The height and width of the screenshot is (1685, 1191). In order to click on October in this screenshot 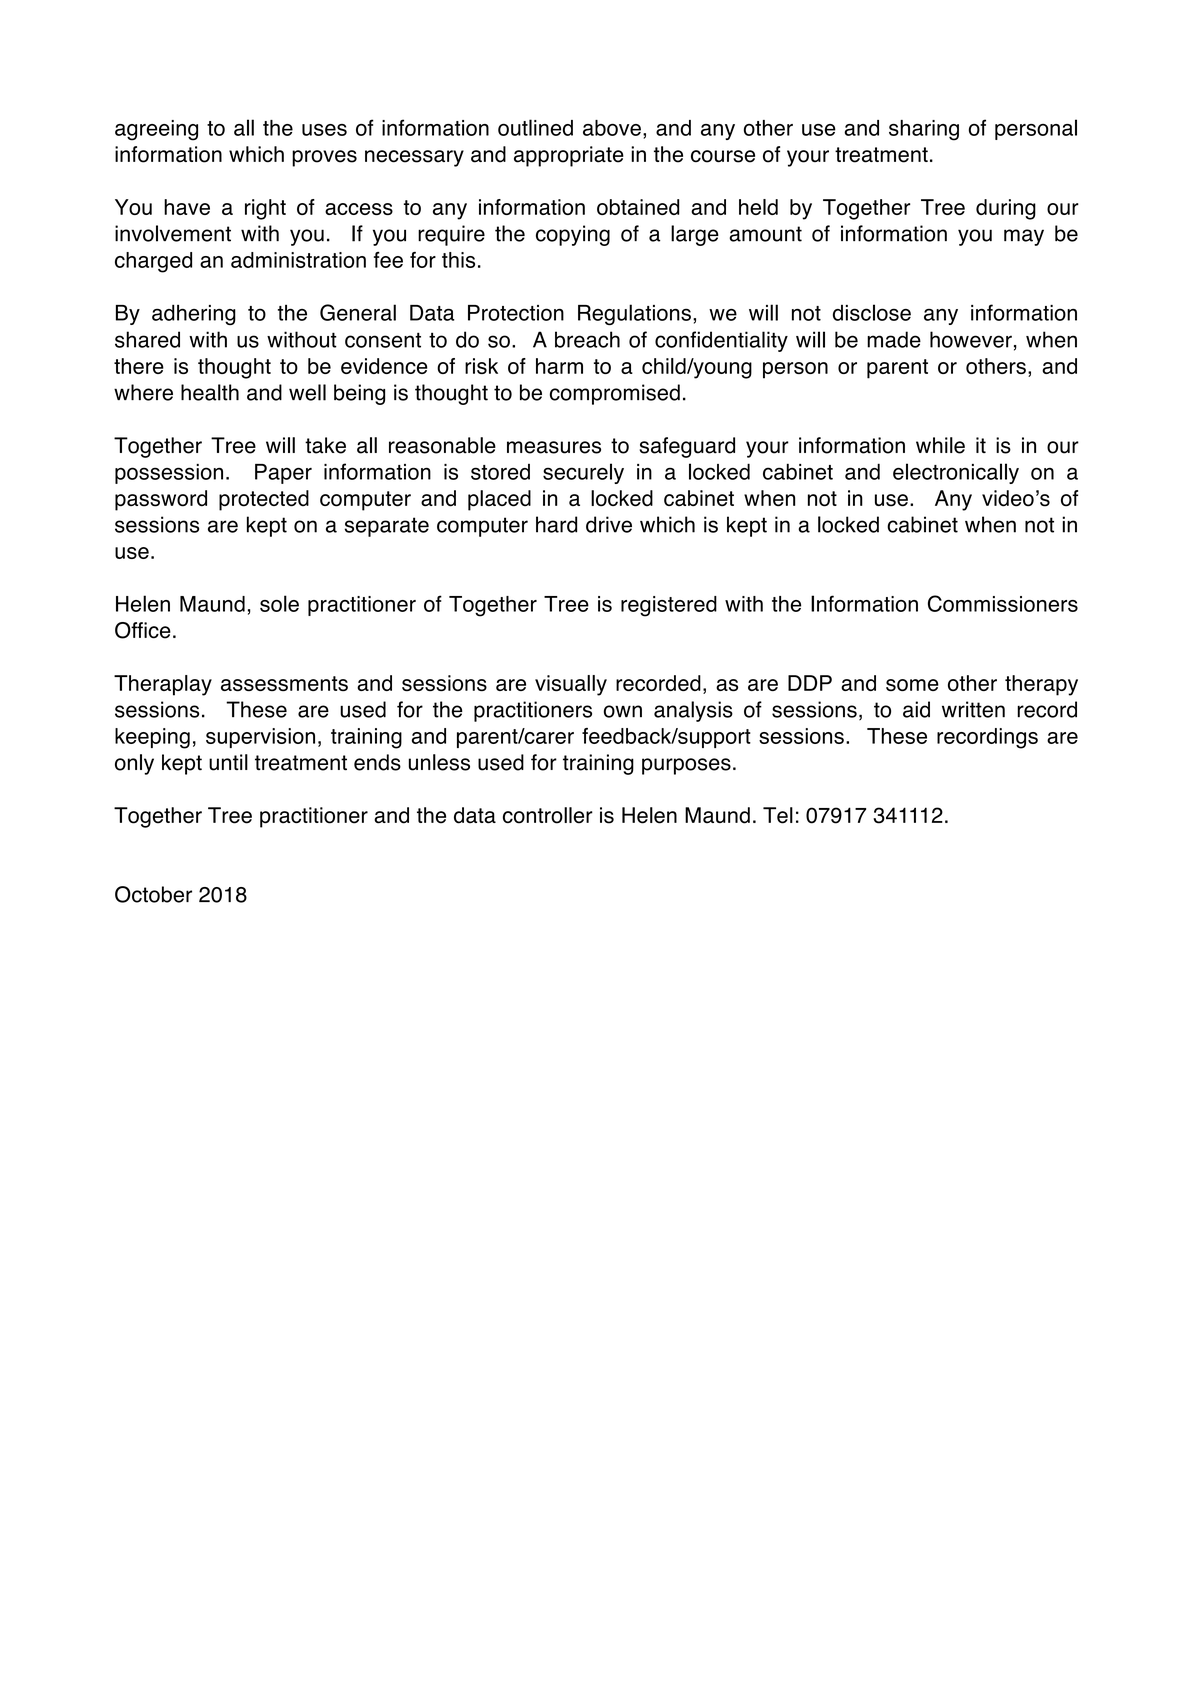, I will do `click(153, 894)`.
